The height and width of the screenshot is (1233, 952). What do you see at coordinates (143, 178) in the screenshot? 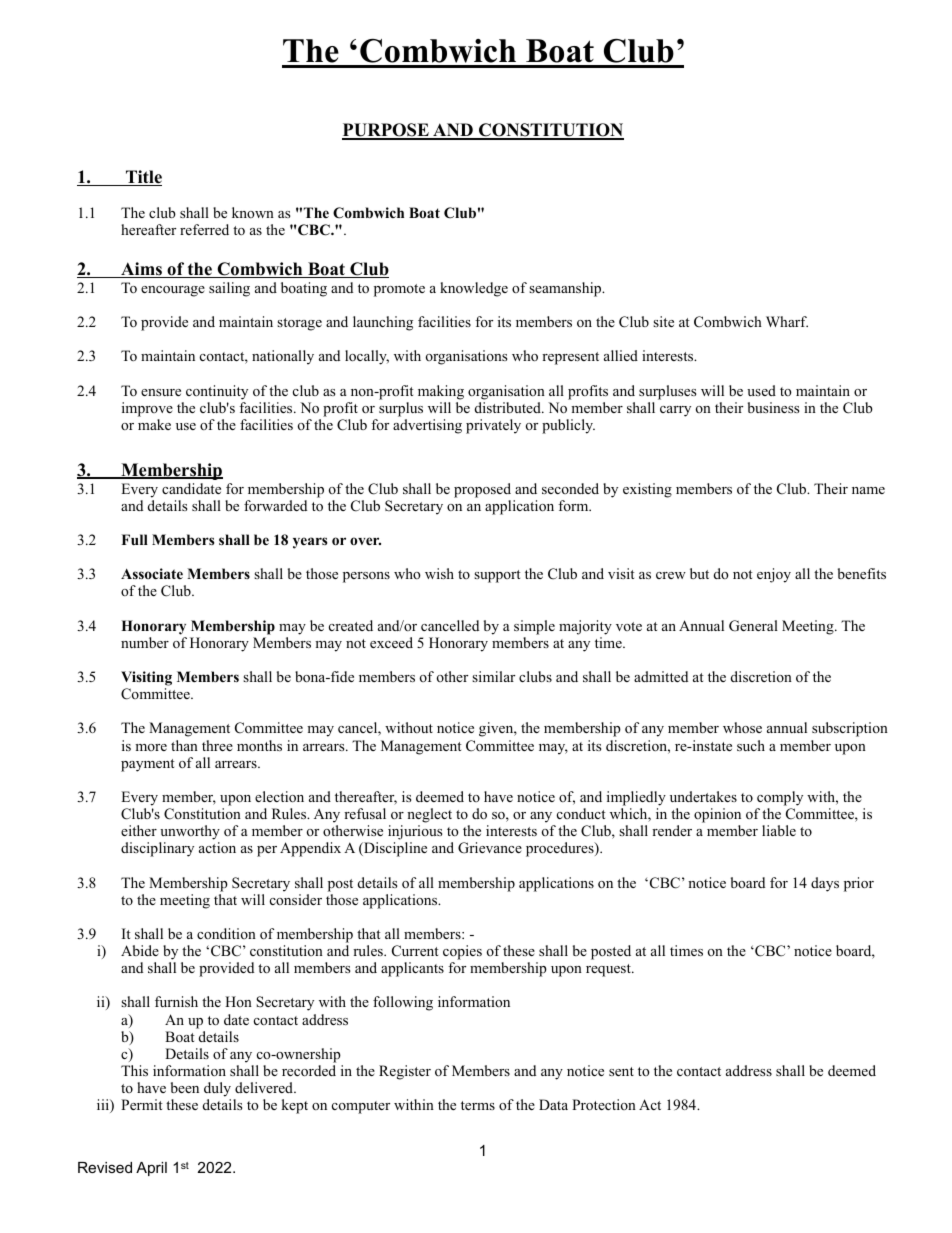
I see `Title` at bounding box center [143, 178].
